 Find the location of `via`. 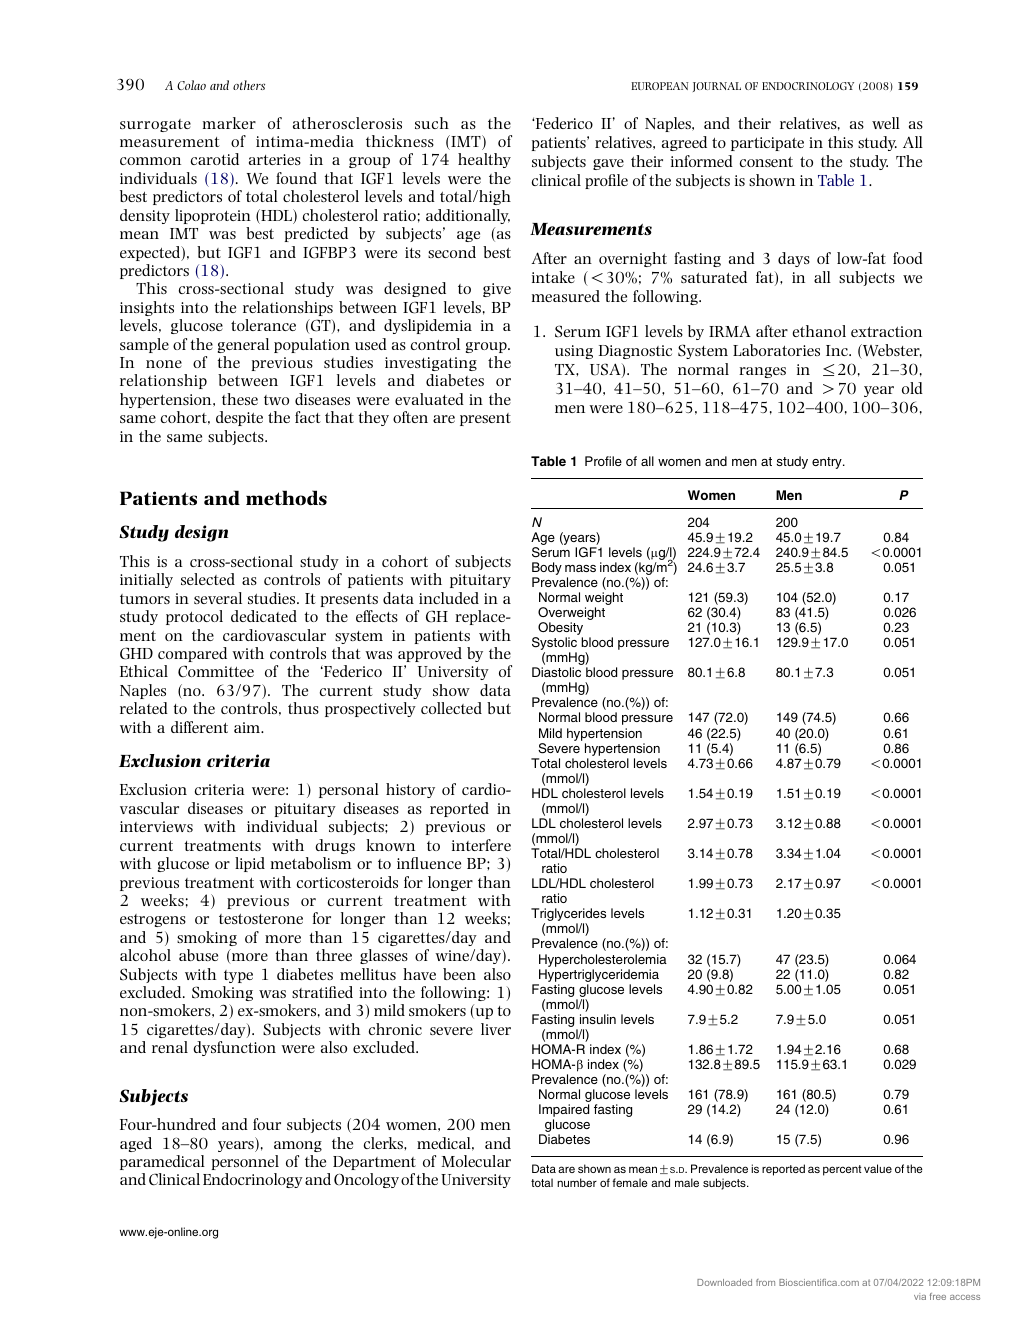

via is located at coordinates (920, 1296).
